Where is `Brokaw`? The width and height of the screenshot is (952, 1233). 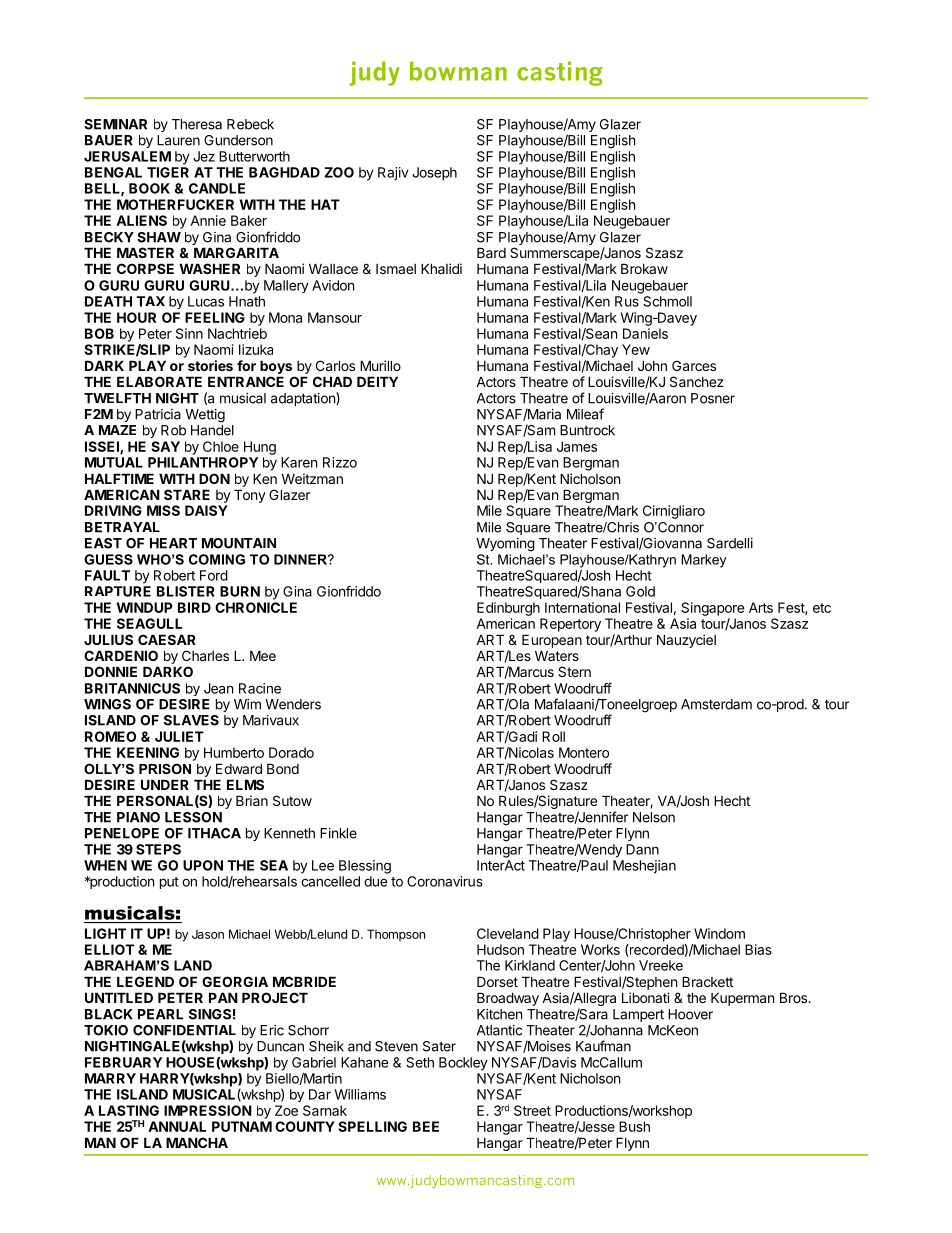
Brokaw is located at coordinates (644, 268).
